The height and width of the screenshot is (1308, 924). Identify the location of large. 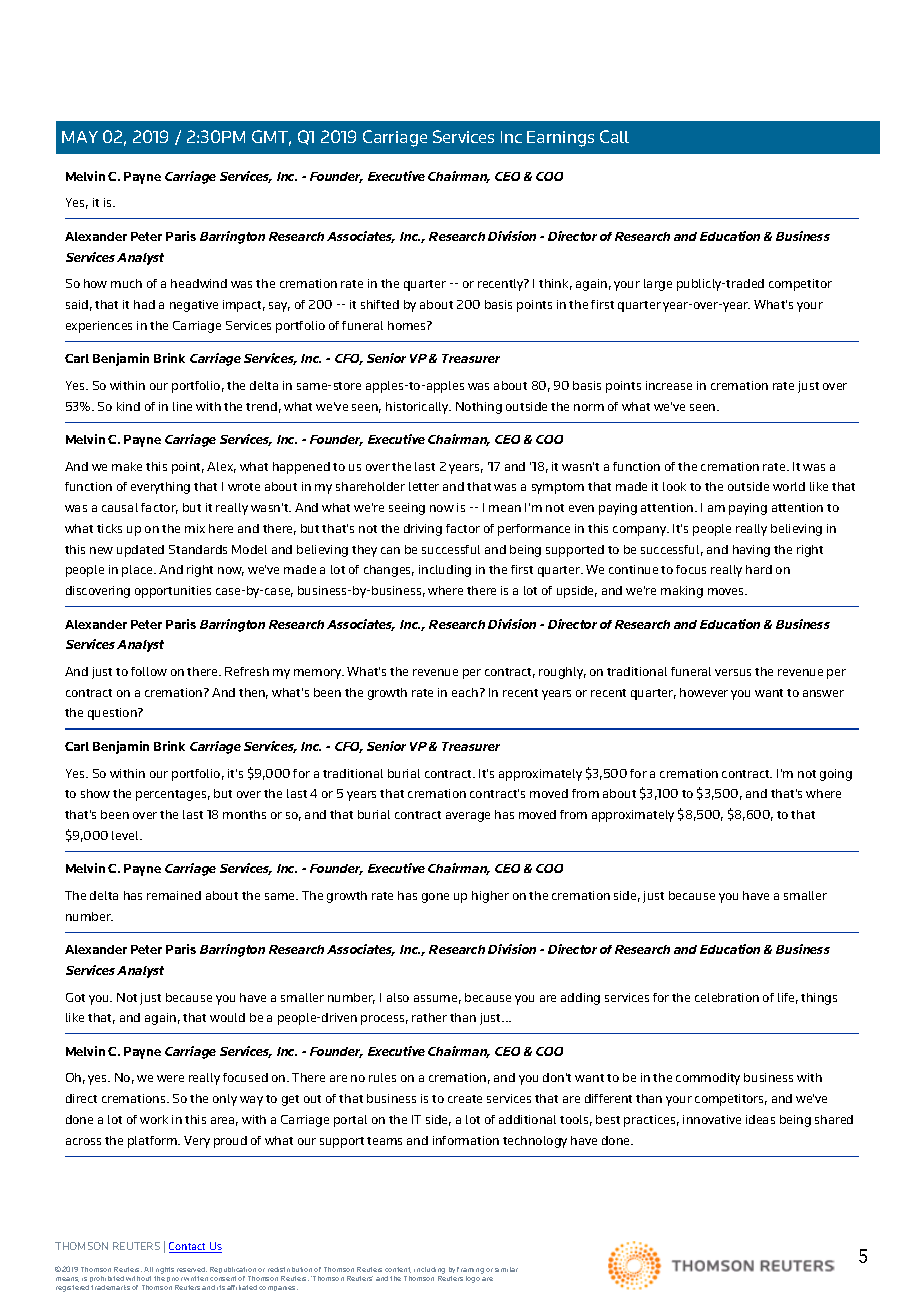
(658, 285).
